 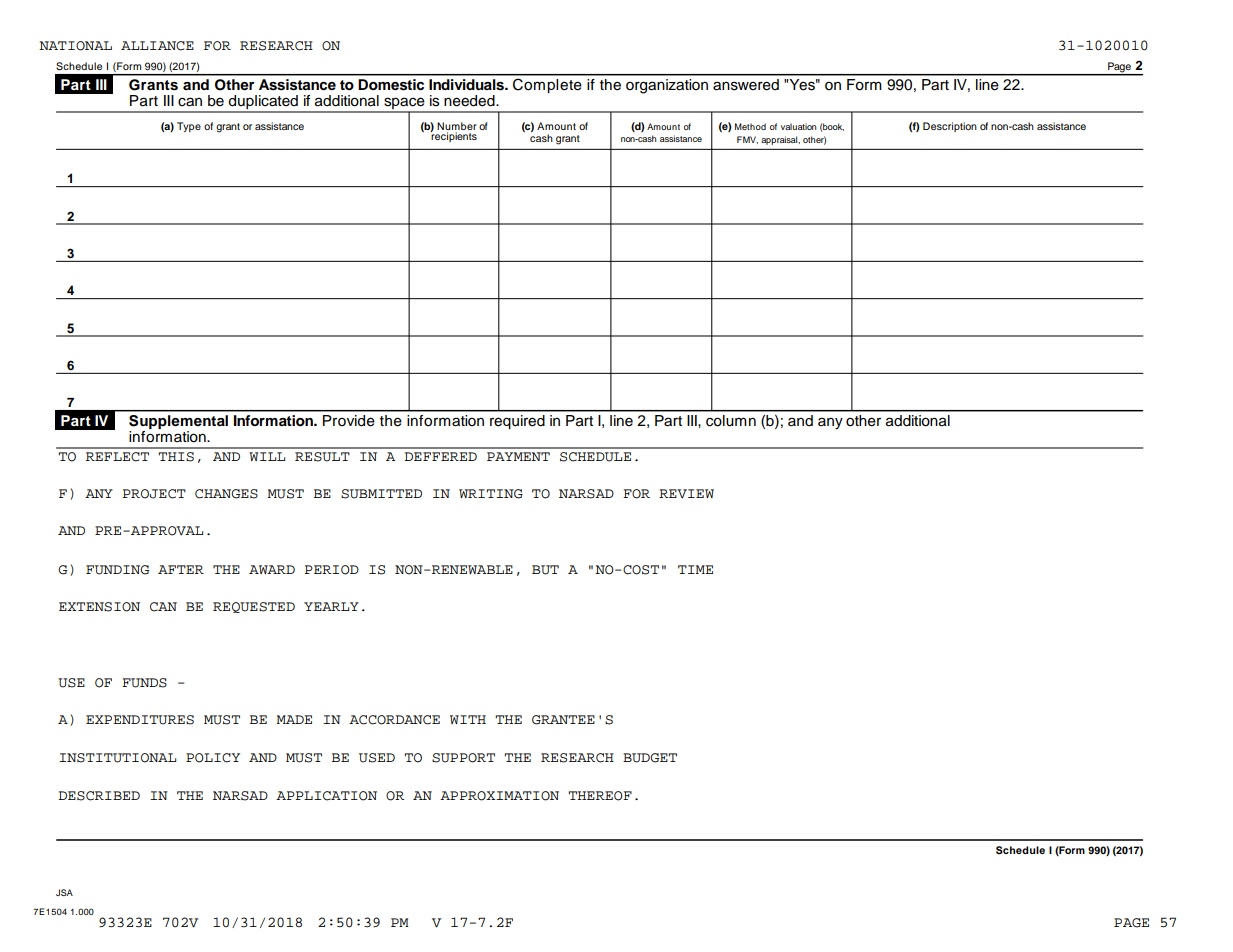 I want to click on APPROXIMATION, so click(x=499, y=796).
